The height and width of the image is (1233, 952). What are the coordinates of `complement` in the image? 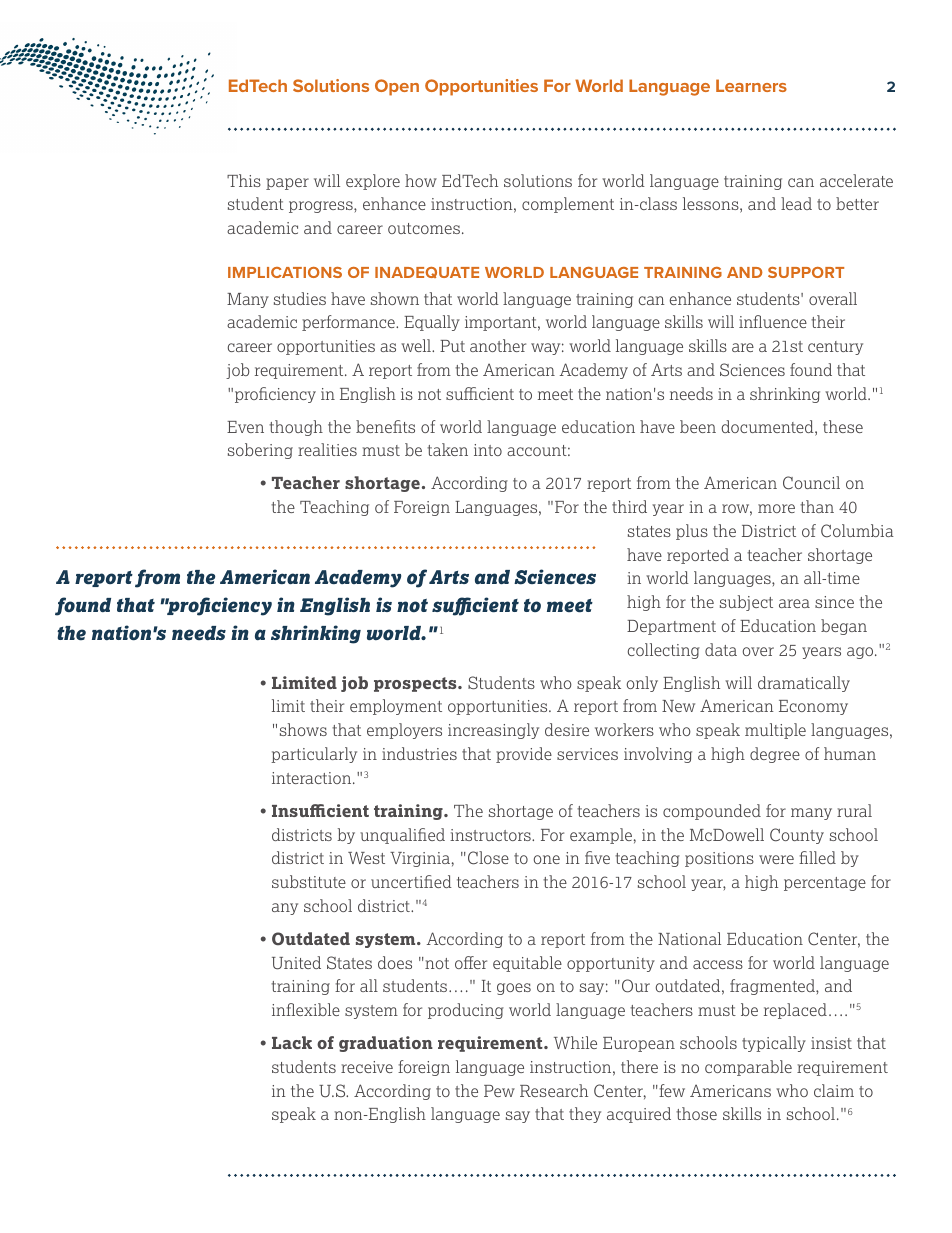 It's located at (568, 205).
